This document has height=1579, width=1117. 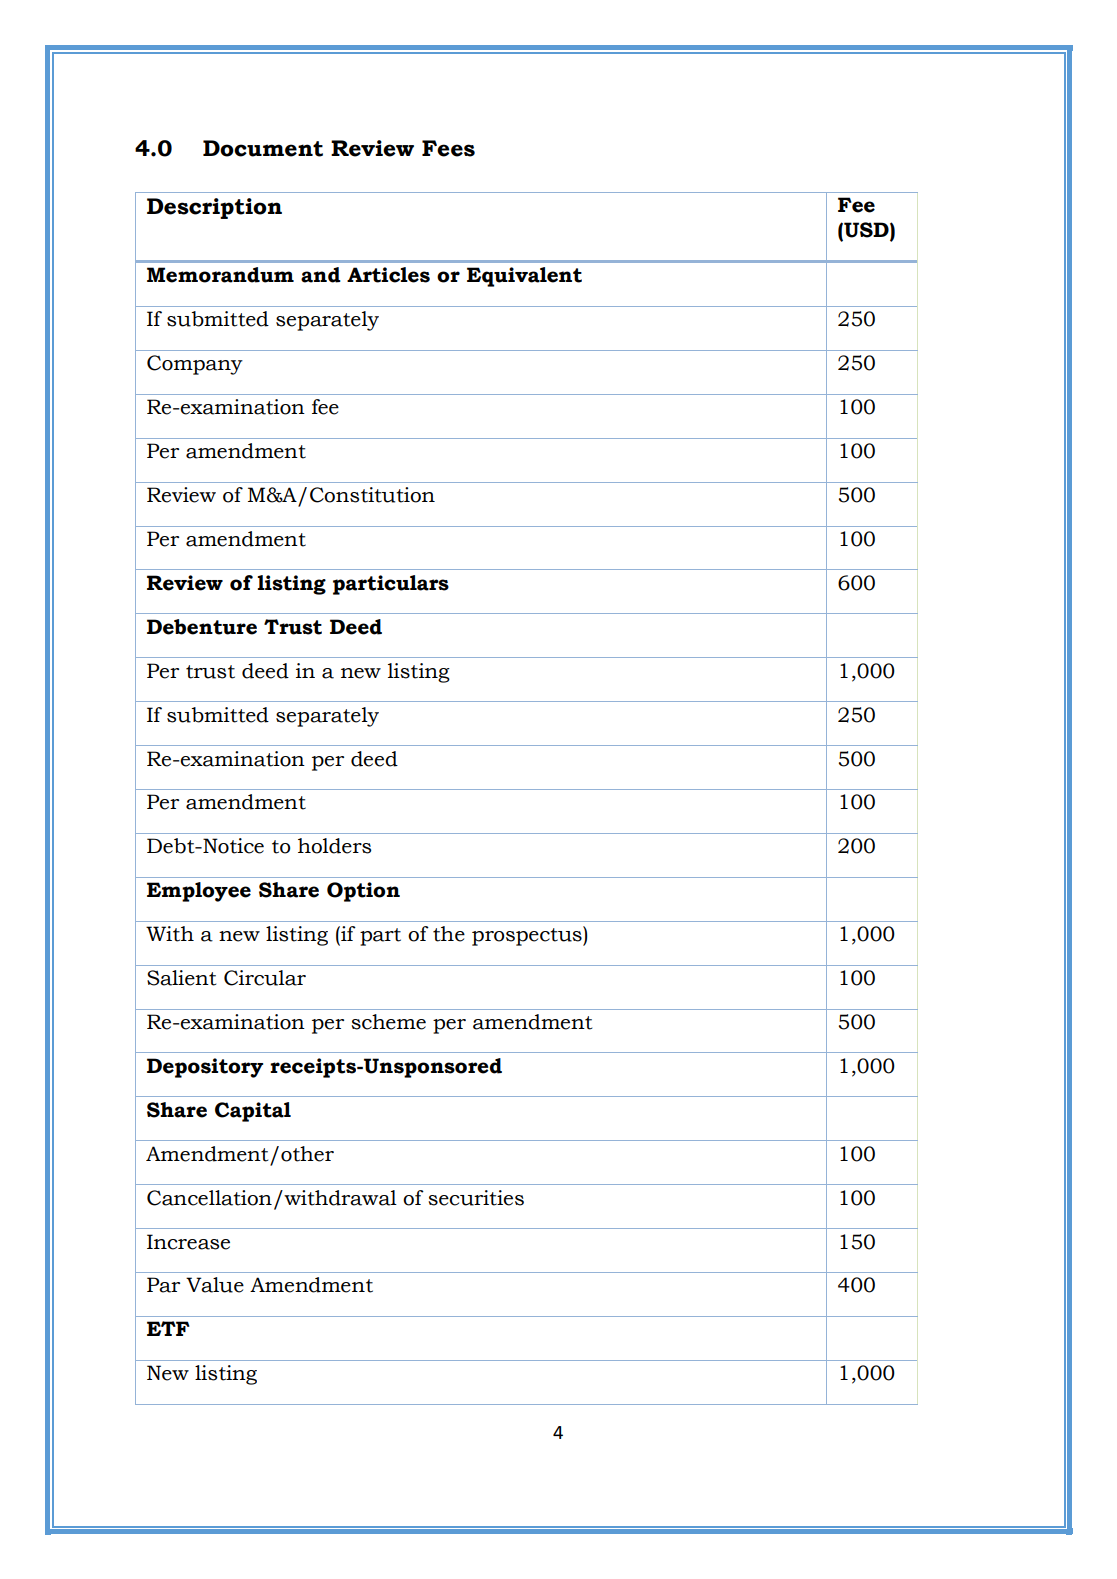 I want to click on Value, so click(x=215, y=1285).
